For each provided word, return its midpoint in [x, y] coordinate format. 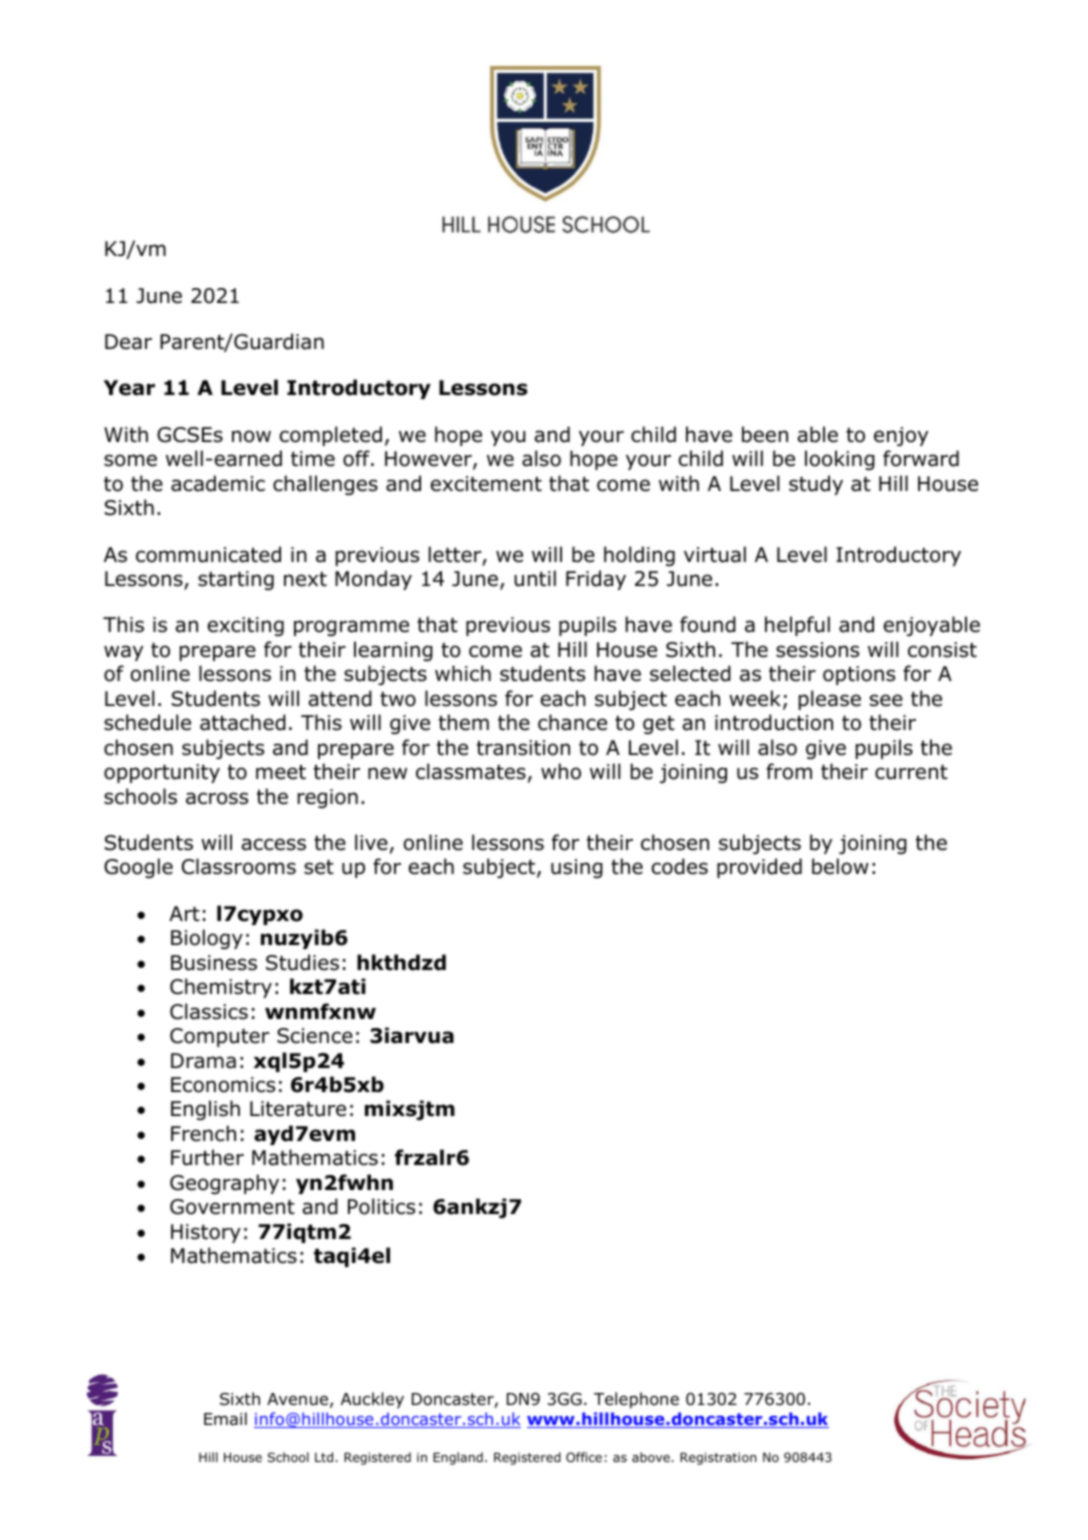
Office [584, 1457]
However [429, 460]
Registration [718, 1458]
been [765, 434]
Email [225, 1419]
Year [129, 388]
